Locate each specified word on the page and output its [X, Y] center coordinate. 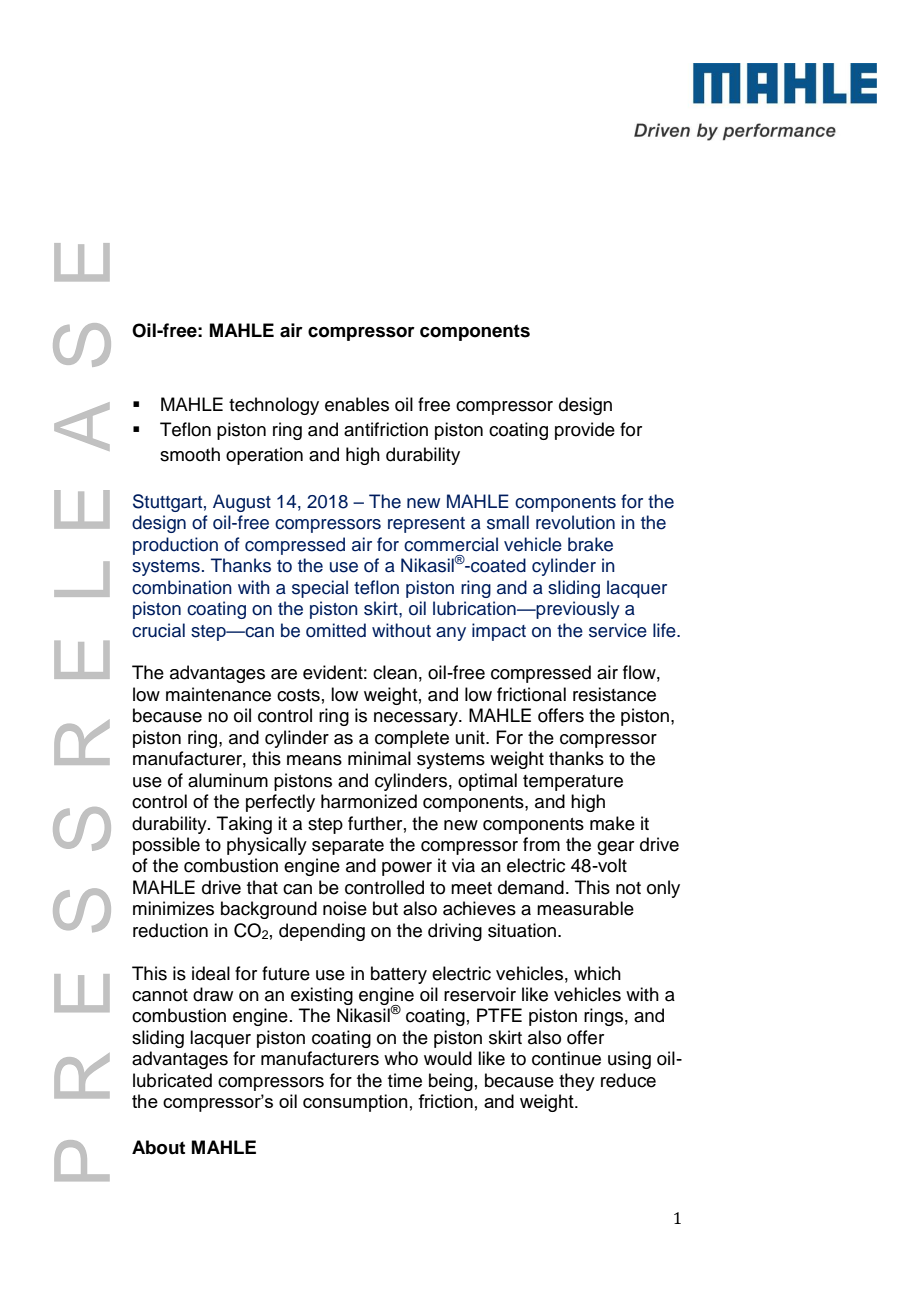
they [577, 1082]
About [158, 1147]
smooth [190, 454]
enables [357, 404]
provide [585, 431]
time [405, 1080]
